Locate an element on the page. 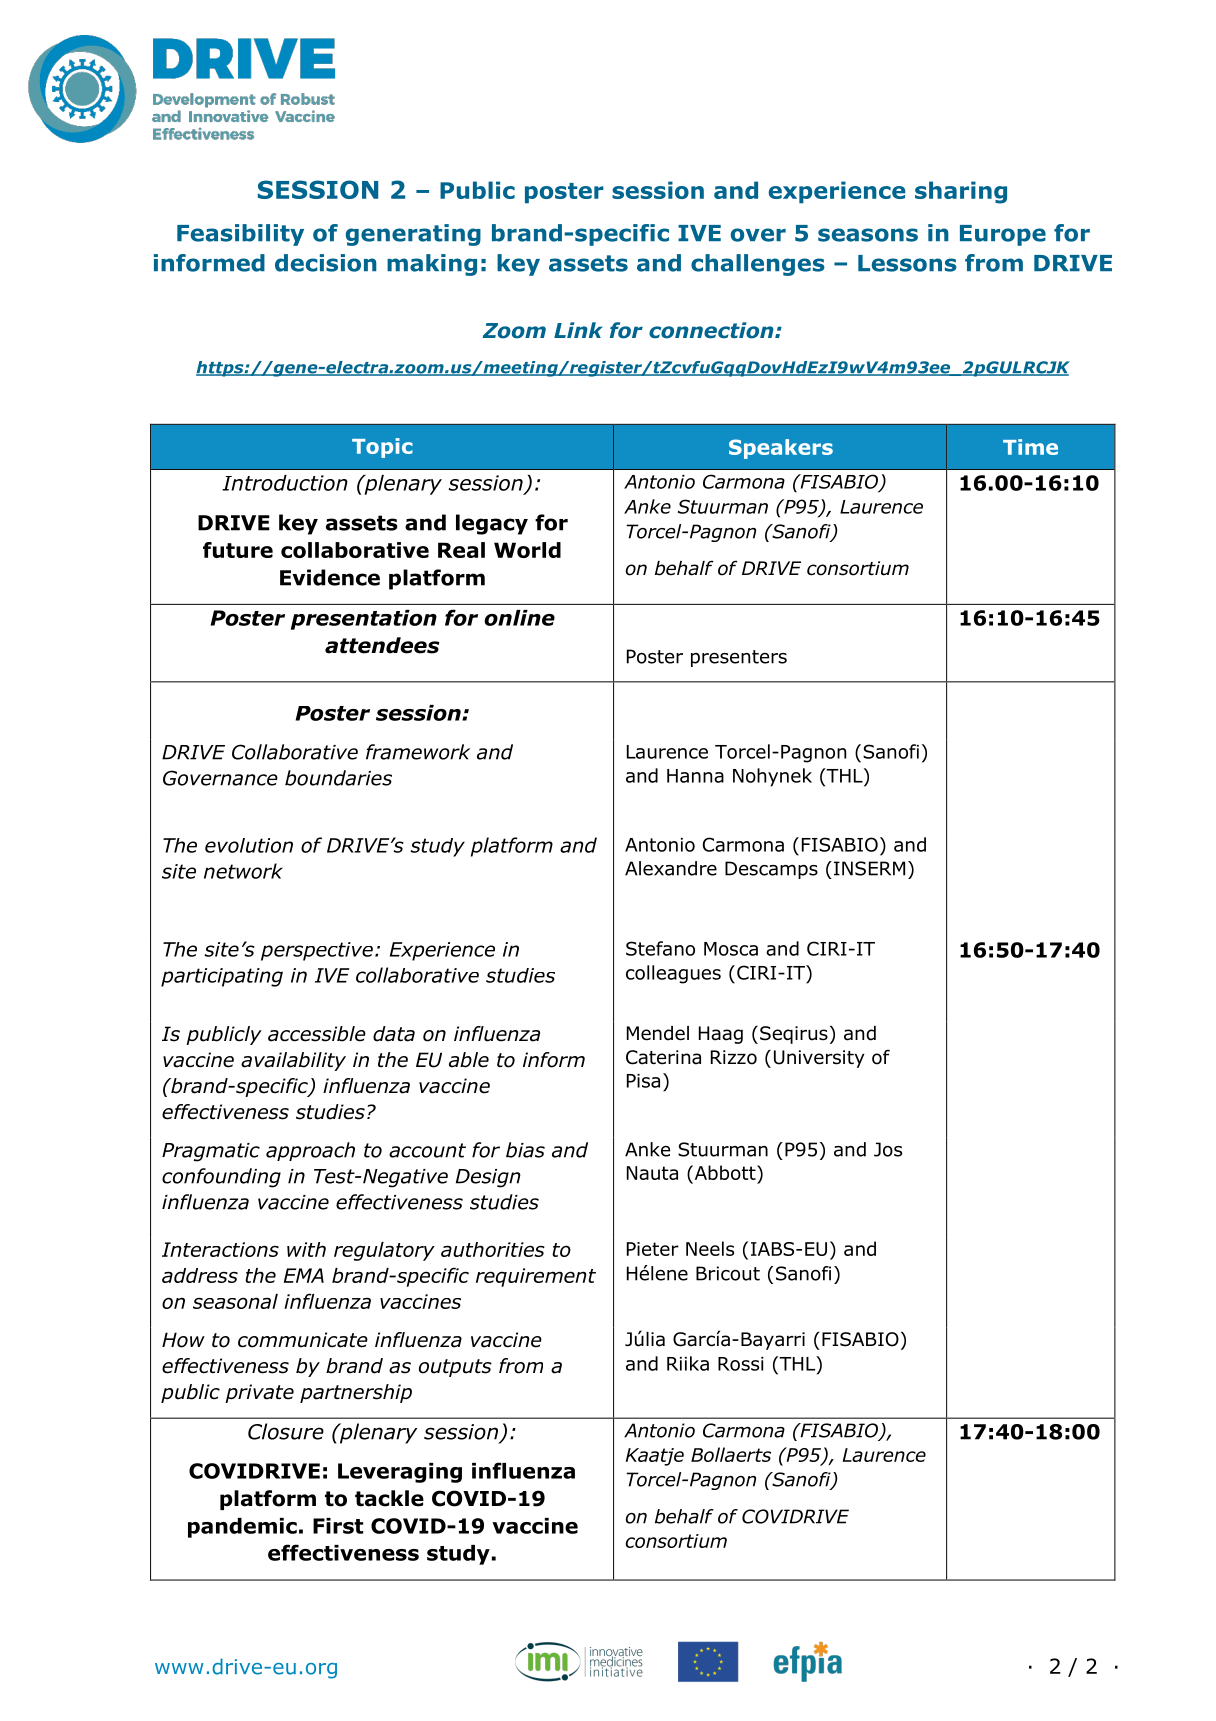  Lessons is located at coordinates (907, 263).
